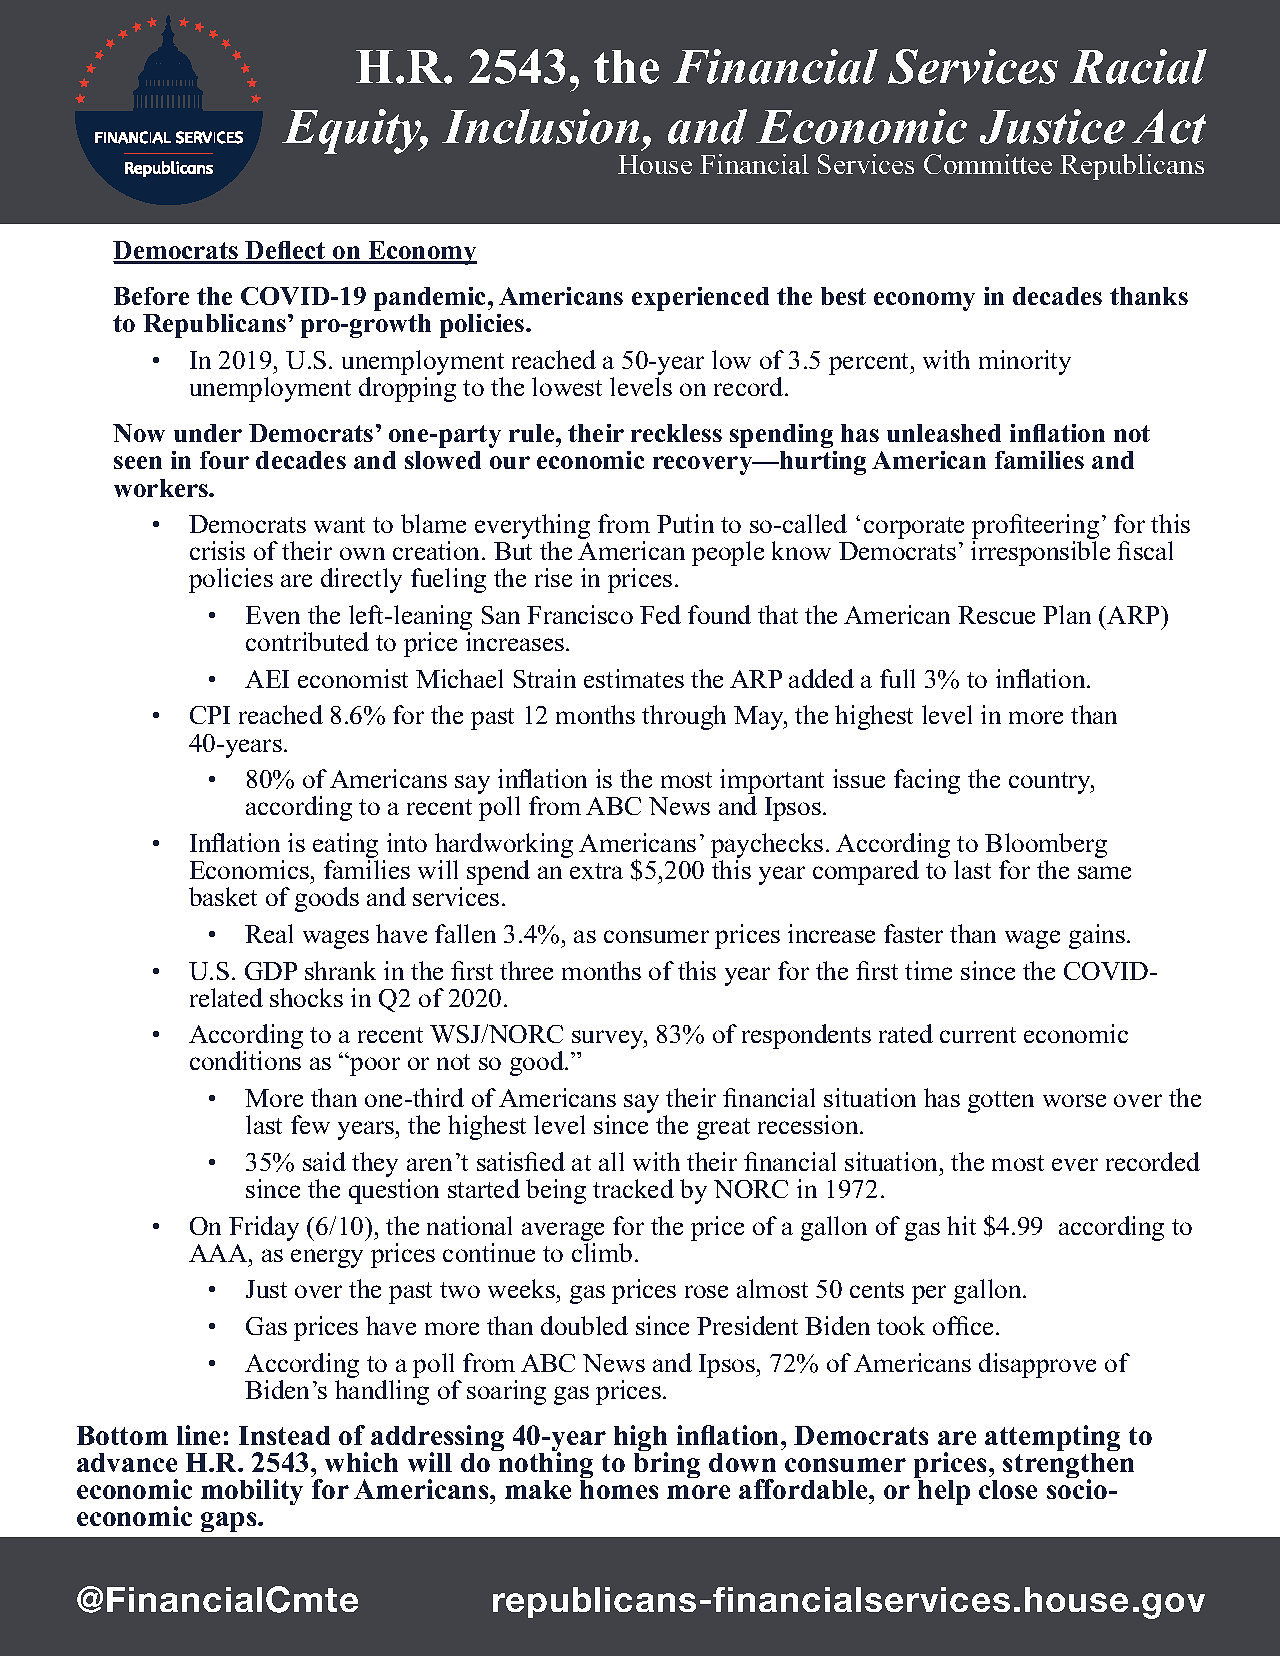 The image size is (1280, 1656). Describe the element at coordinates (540, 126) in the page. I see `Inclusion` at that location.
